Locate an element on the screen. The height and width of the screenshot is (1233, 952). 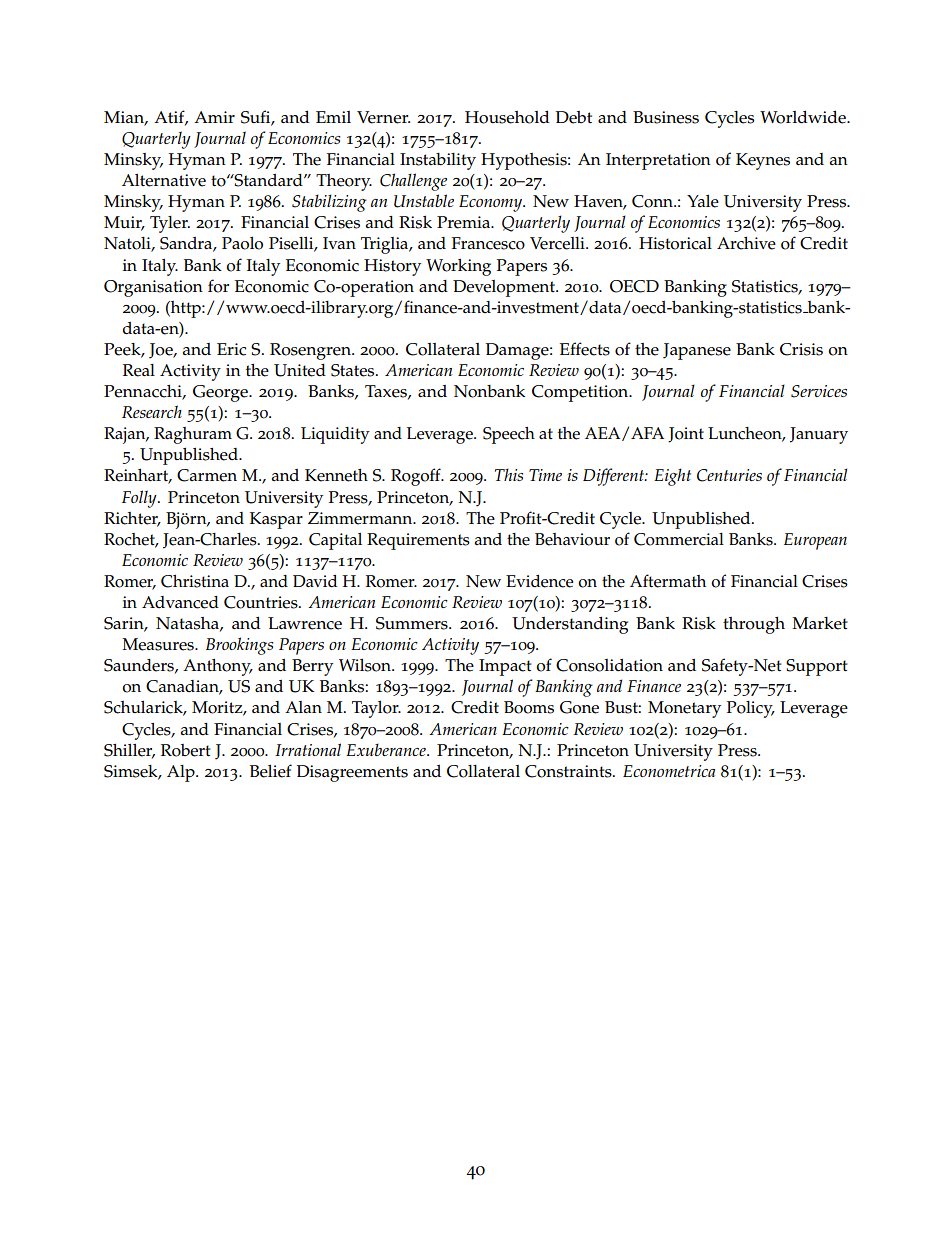
Robert is located at coordinates (185, 750).
